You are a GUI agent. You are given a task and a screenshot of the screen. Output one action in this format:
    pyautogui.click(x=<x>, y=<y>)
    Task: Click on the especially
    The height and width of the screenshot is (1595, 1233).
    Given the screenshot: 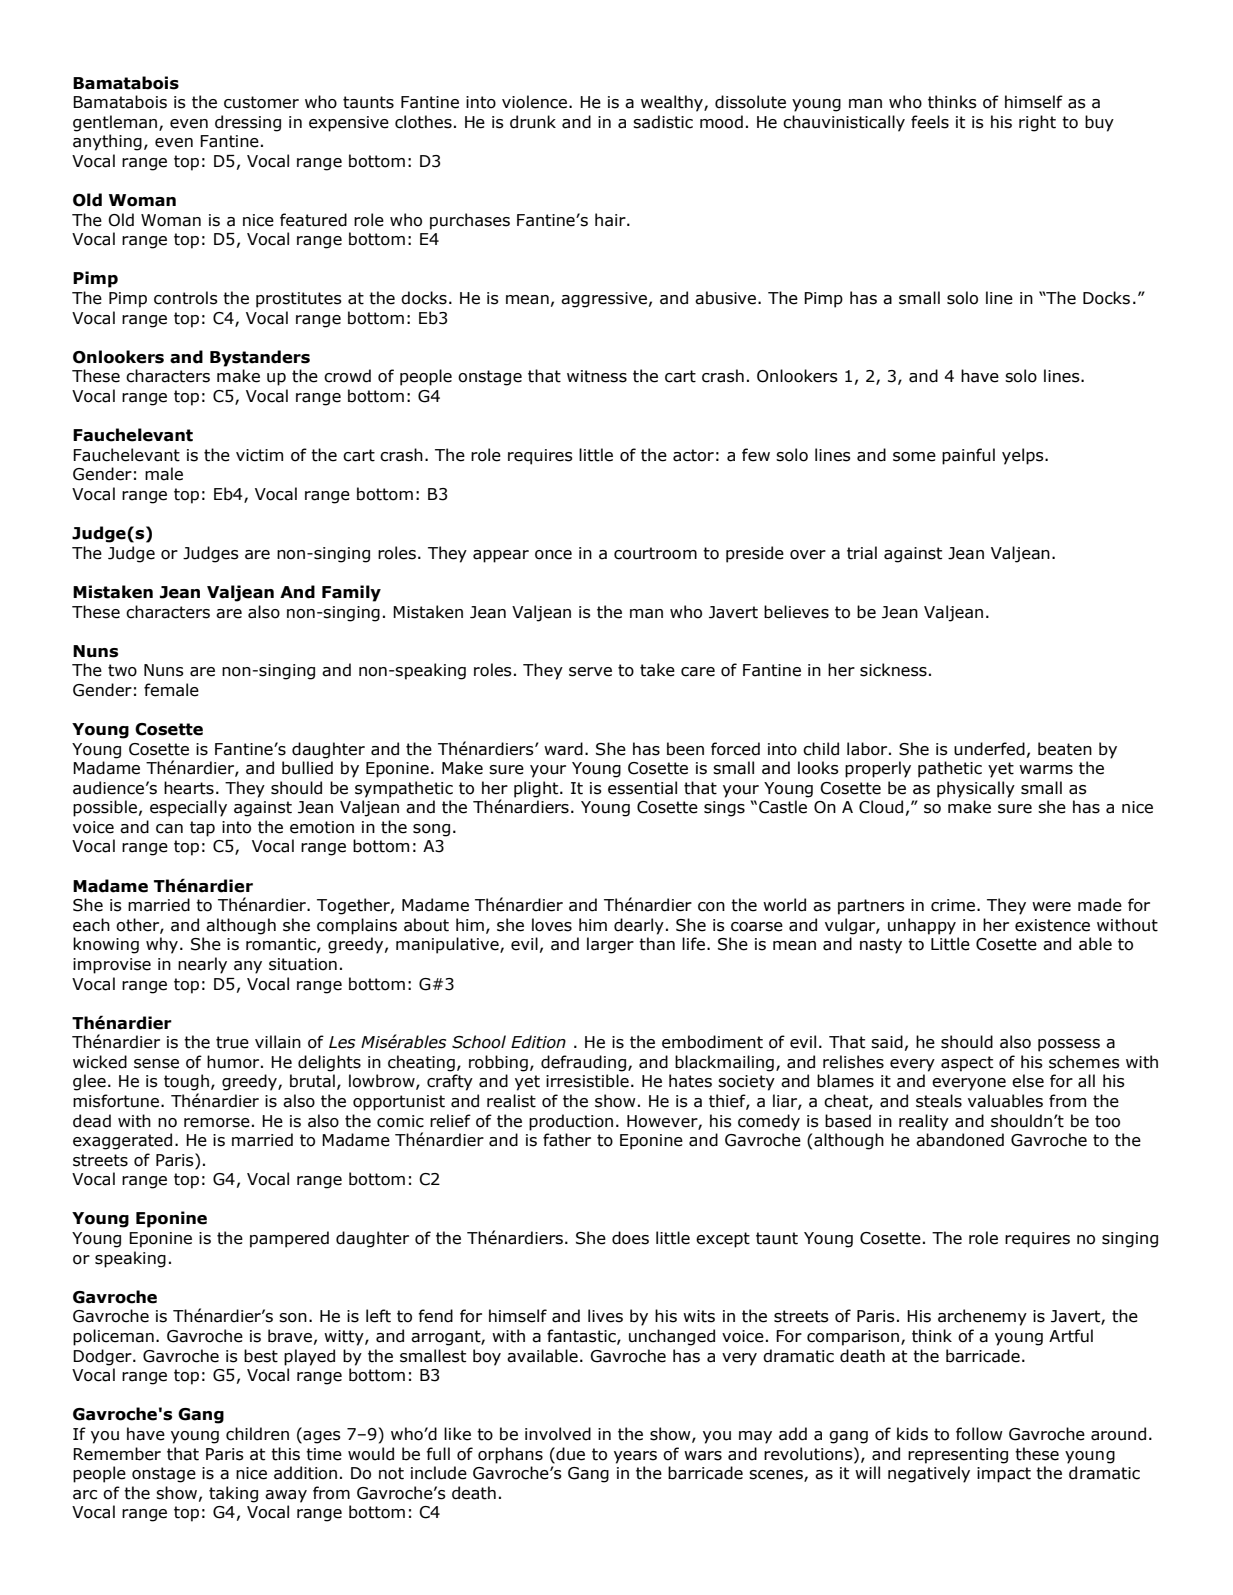 What is the action you would take?
    pyautogui.click(x=188, y=808)
